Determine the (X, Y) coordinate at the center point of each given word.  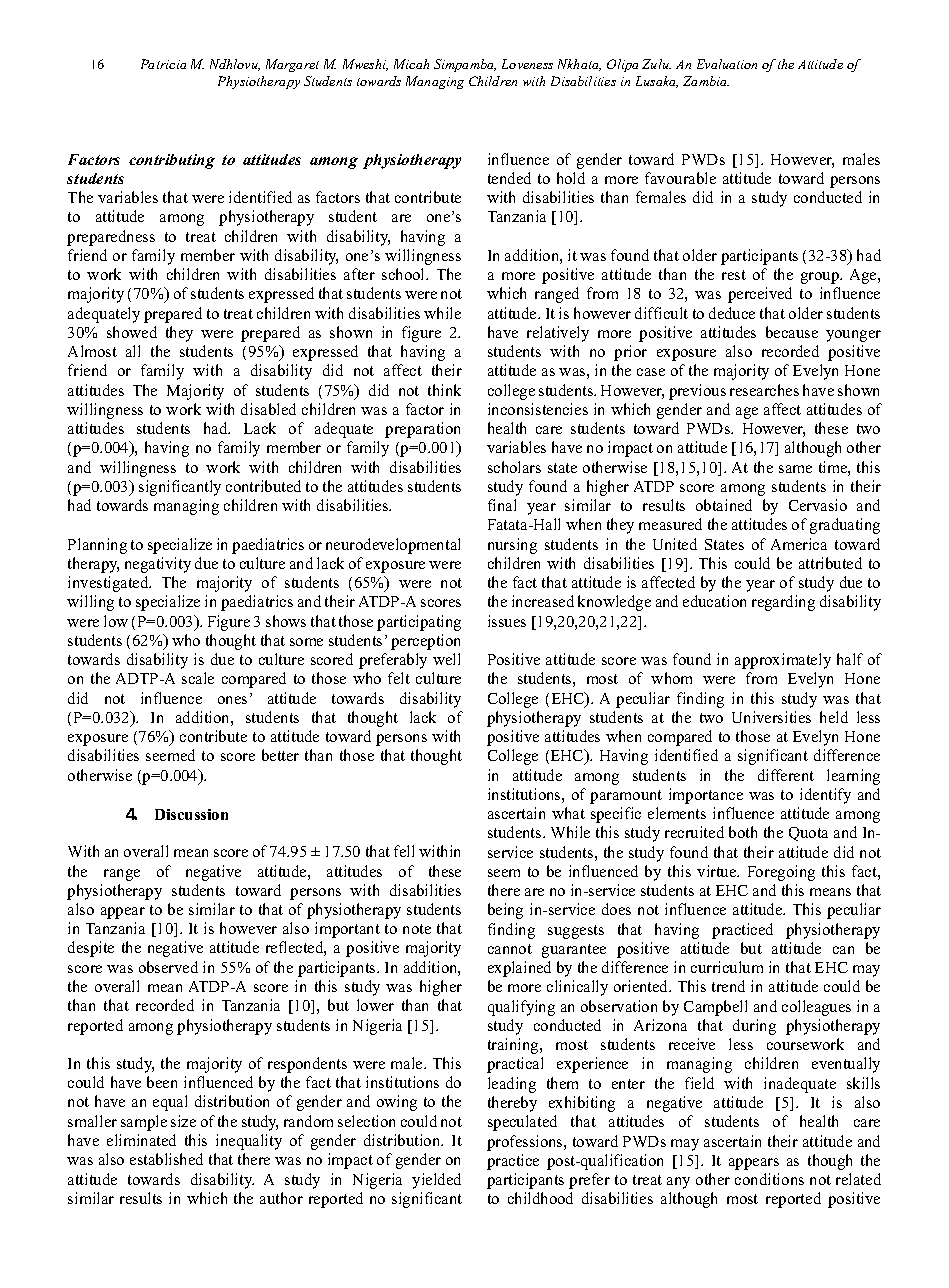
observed (168, 967)
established (166, 1159)
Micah (411, 64)
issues (507, 621)
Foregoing (781, 873)
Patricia (163, 64)
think (444, 390)
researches (764, 390)
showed (132, 332)
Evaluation (727, 64)
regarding (783, 603)
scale (198, 678)
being (505, 911)
